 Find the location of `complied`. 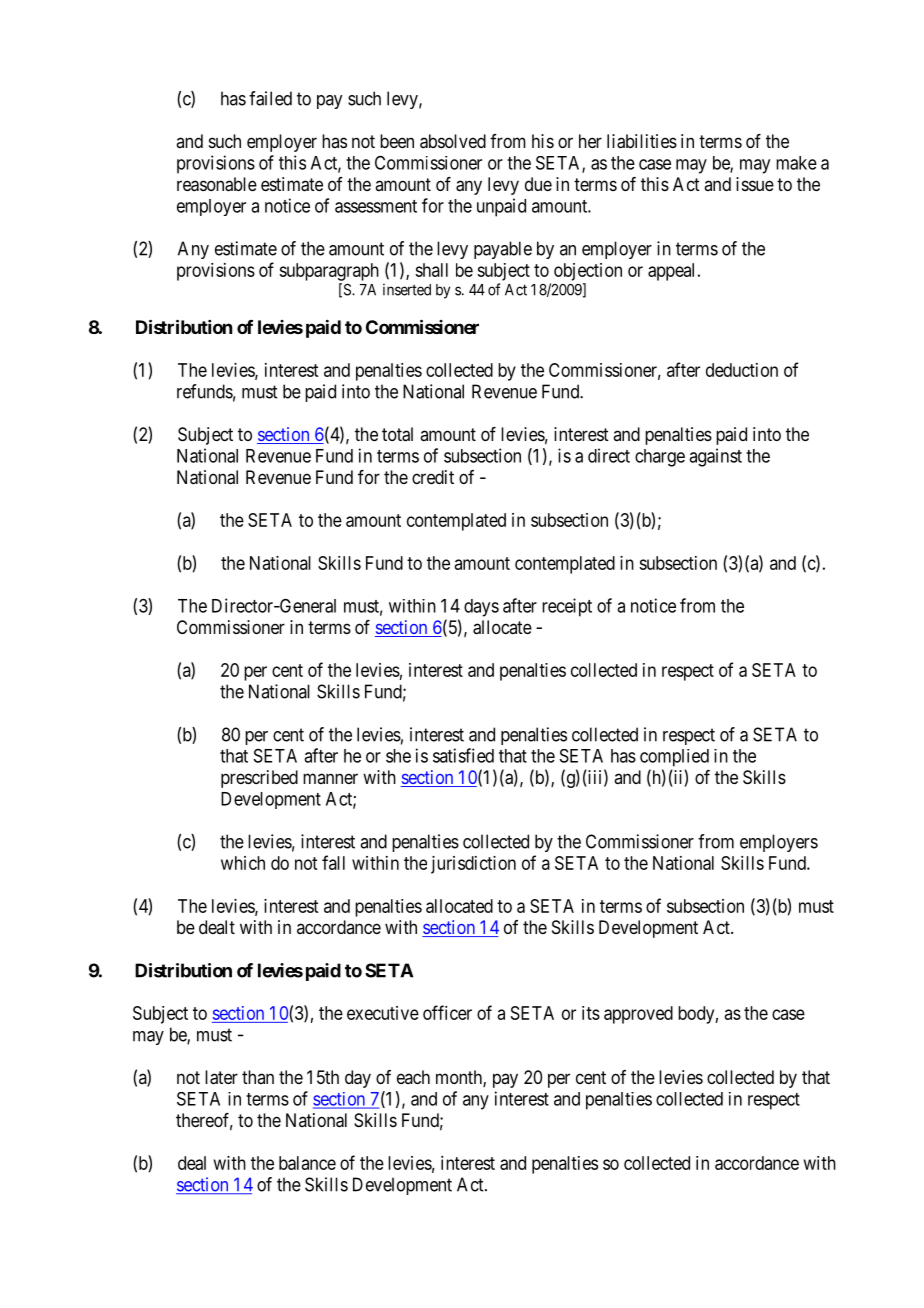

complied is located at coordinates (674, 758).
